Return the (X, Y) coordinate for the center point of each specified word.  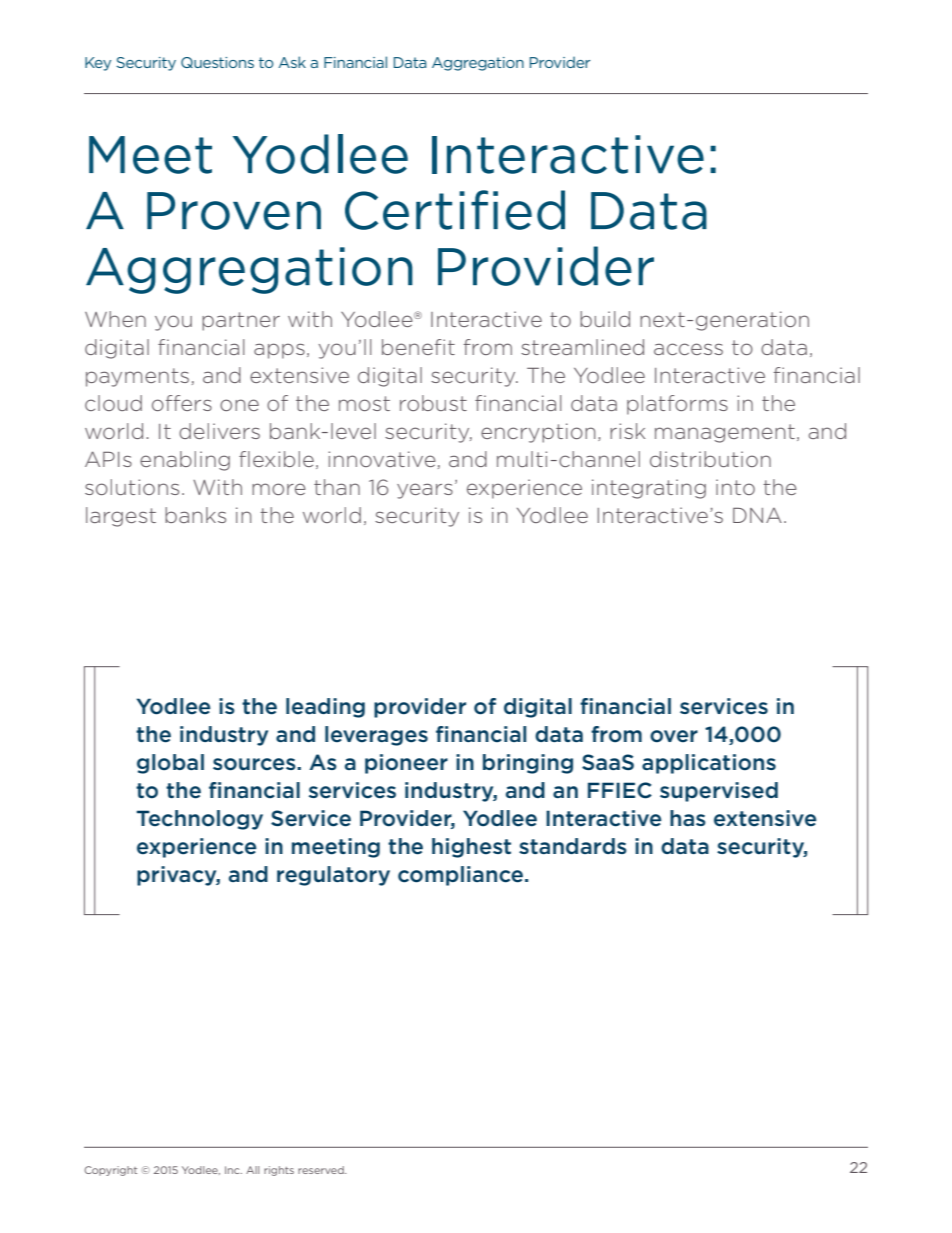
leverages (376, 736)
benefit (418, 347)
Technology (200, 820)
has (688, 818)
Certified (455, 210)
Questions (217, 62)
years (425, 491)
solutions (132, 487)
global (170, 764)
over (674, 736)
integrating (649, 489)
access (688, 349)
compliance (462, 876)
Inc (233, 1170)
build (605, 319)
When (115, 319)
